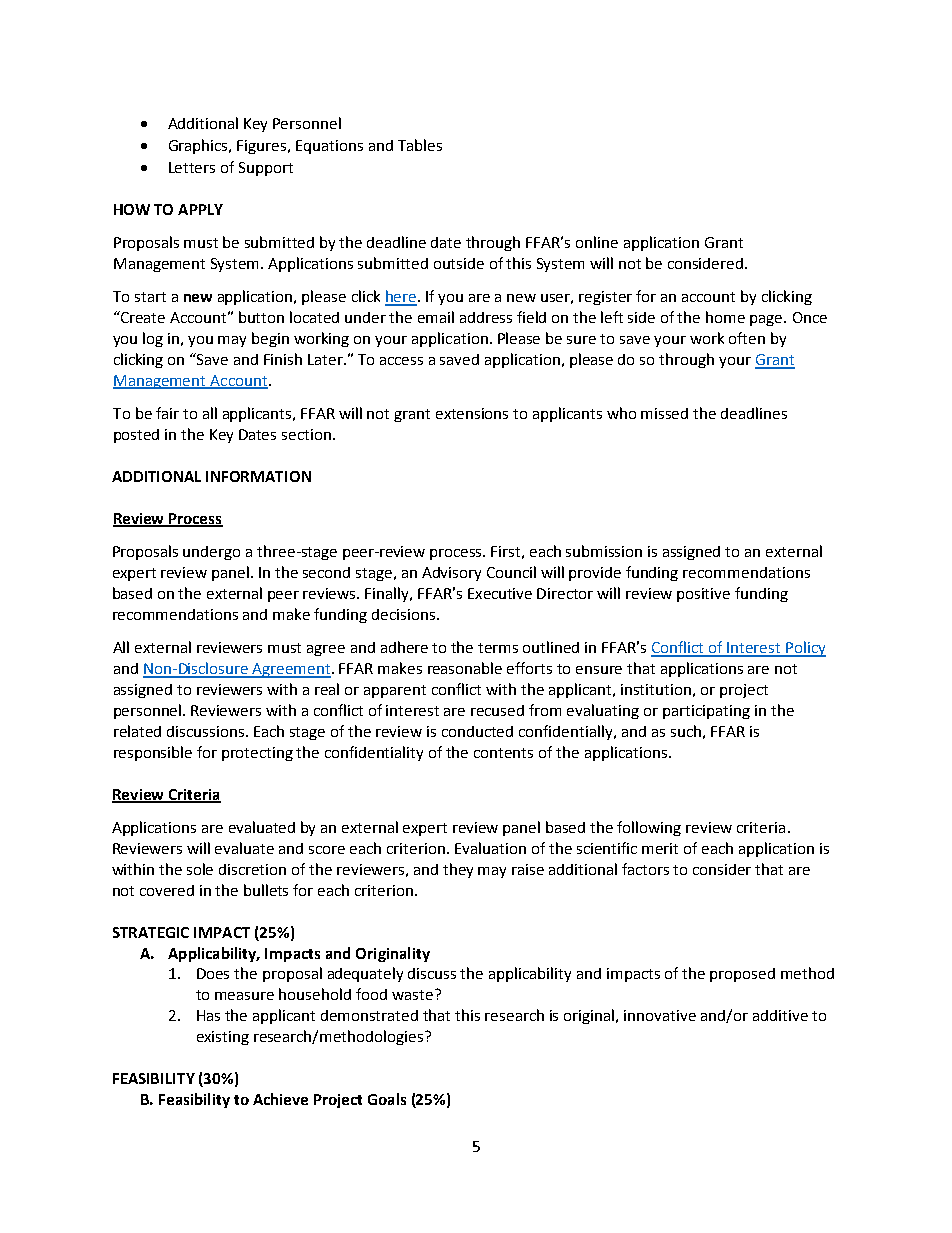 The width and height of the document is (952, 1233). What do you see at coordinates (780, 1015) in the document?
I see `additive` at bounding box center [780, 1015].
